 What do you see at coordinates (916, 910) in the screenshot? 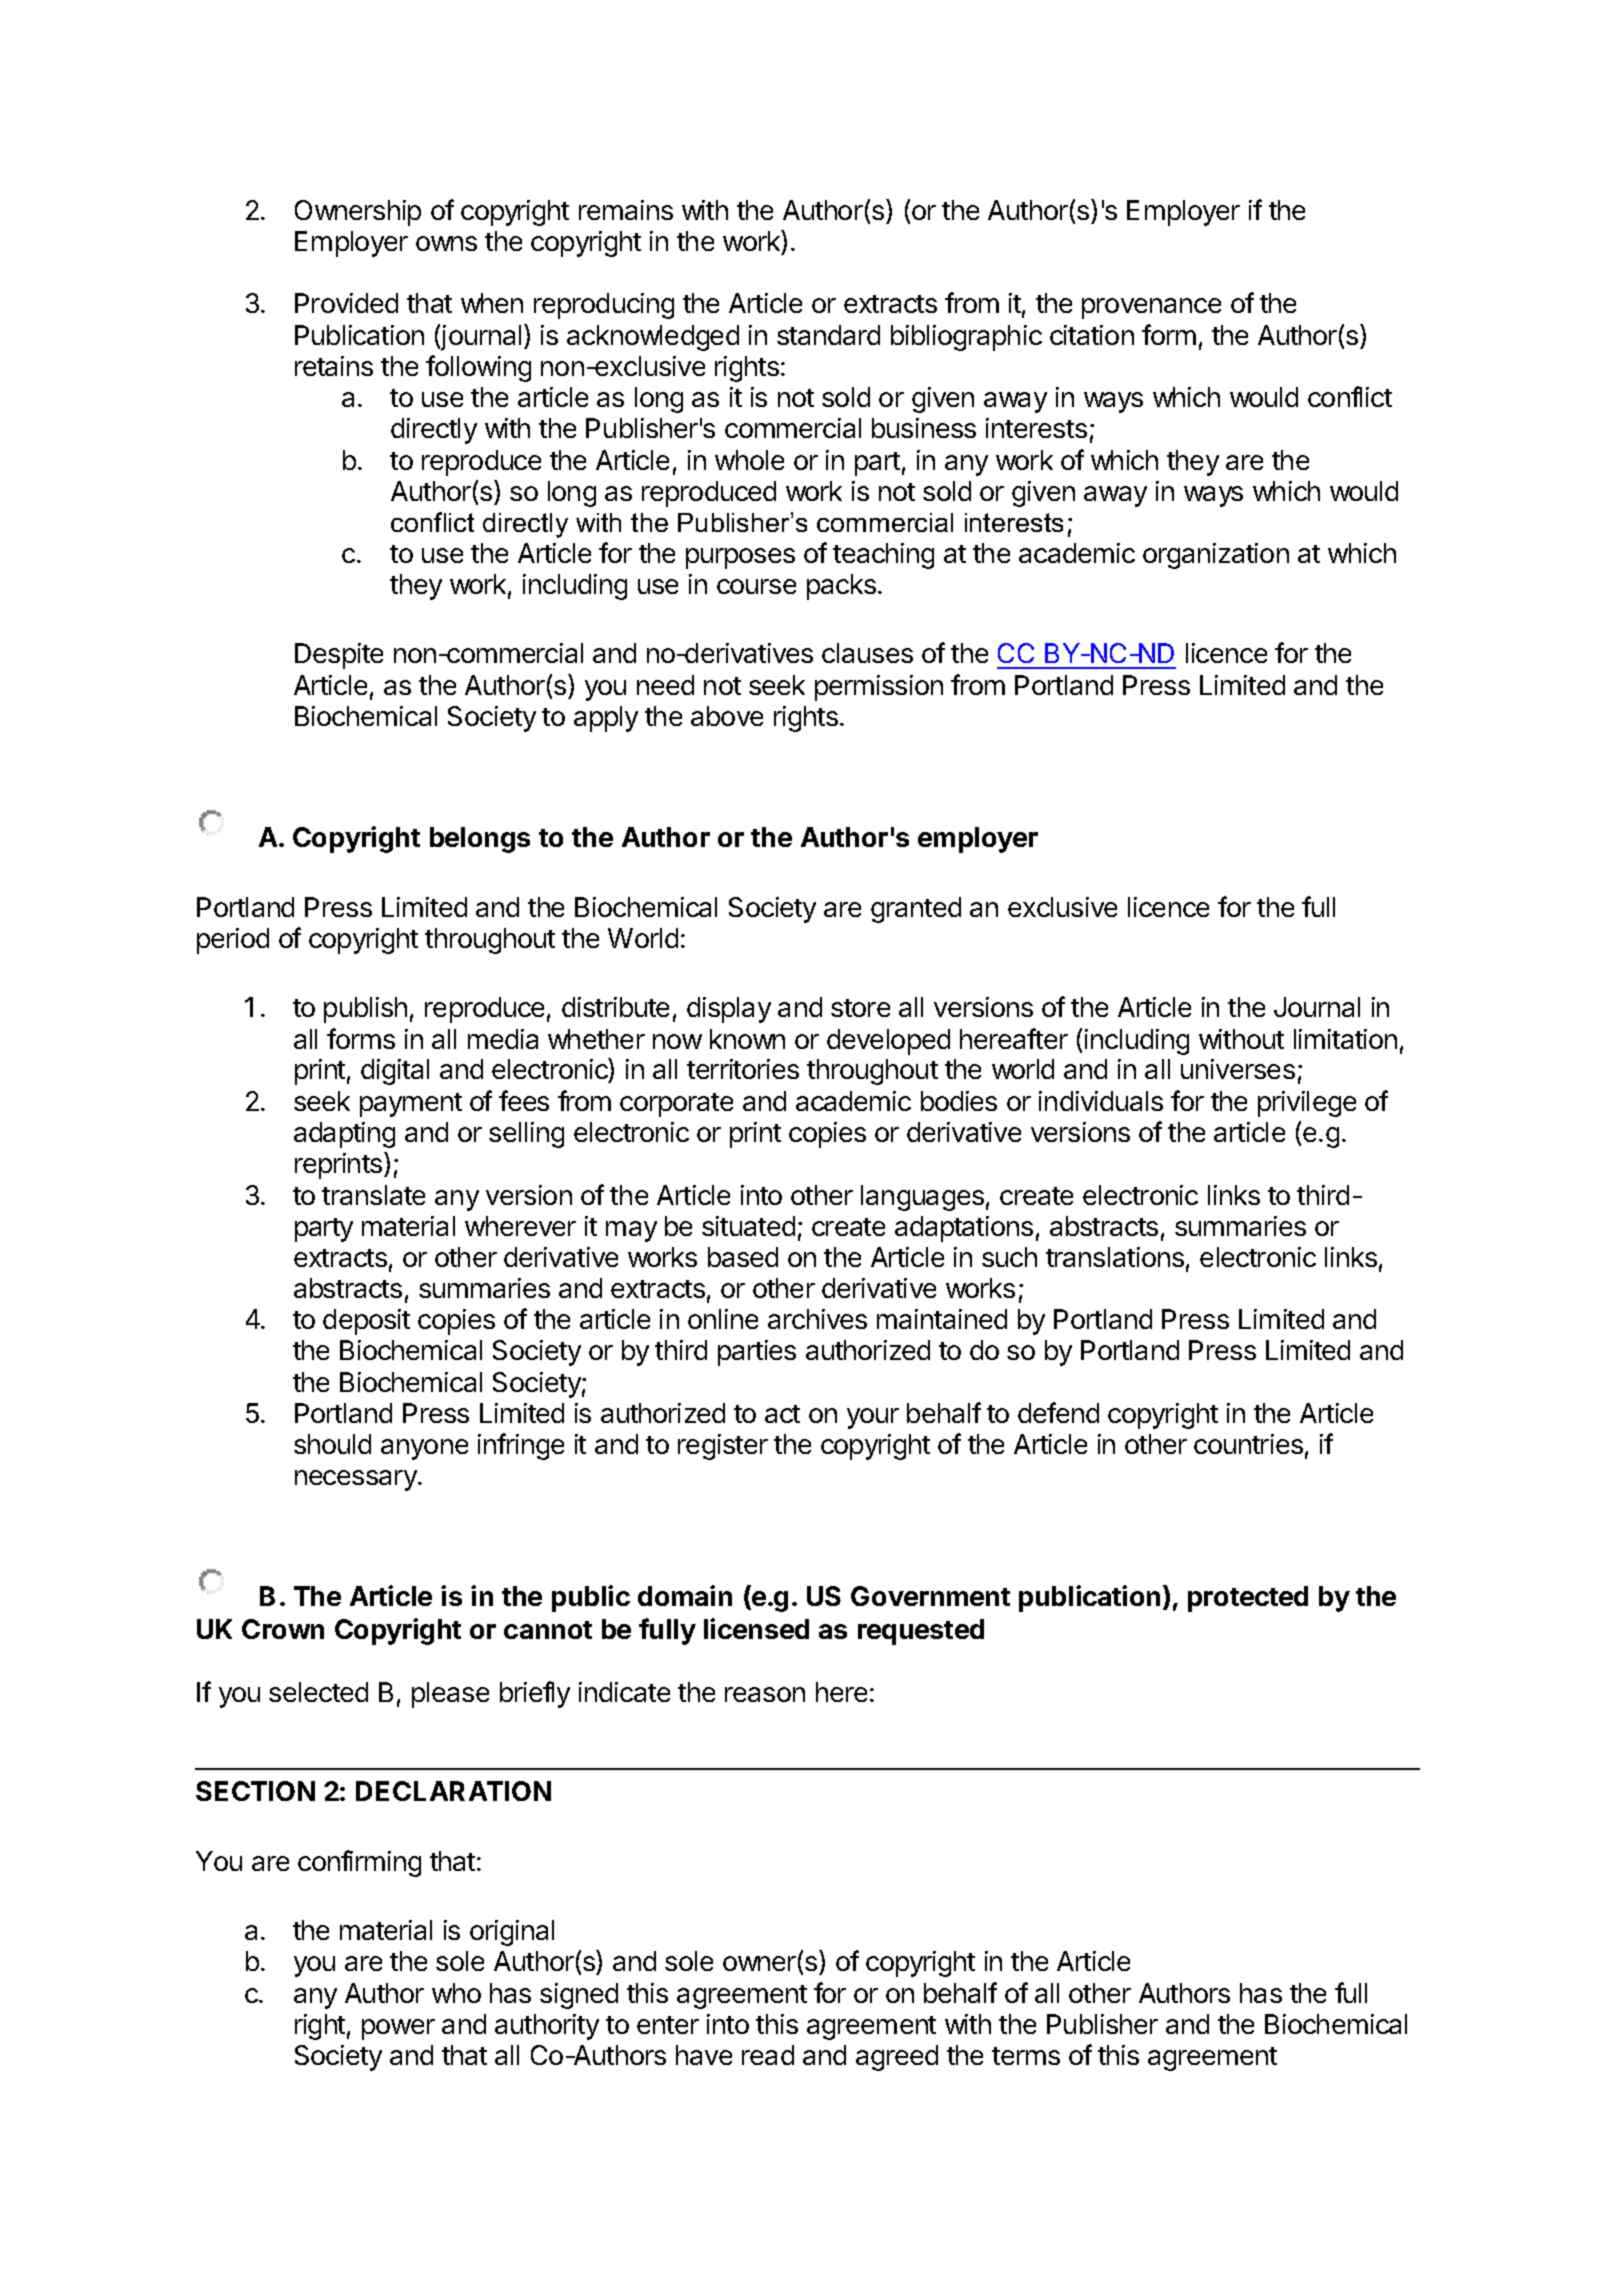
I see `granted` at bounding box center [916, 910].
